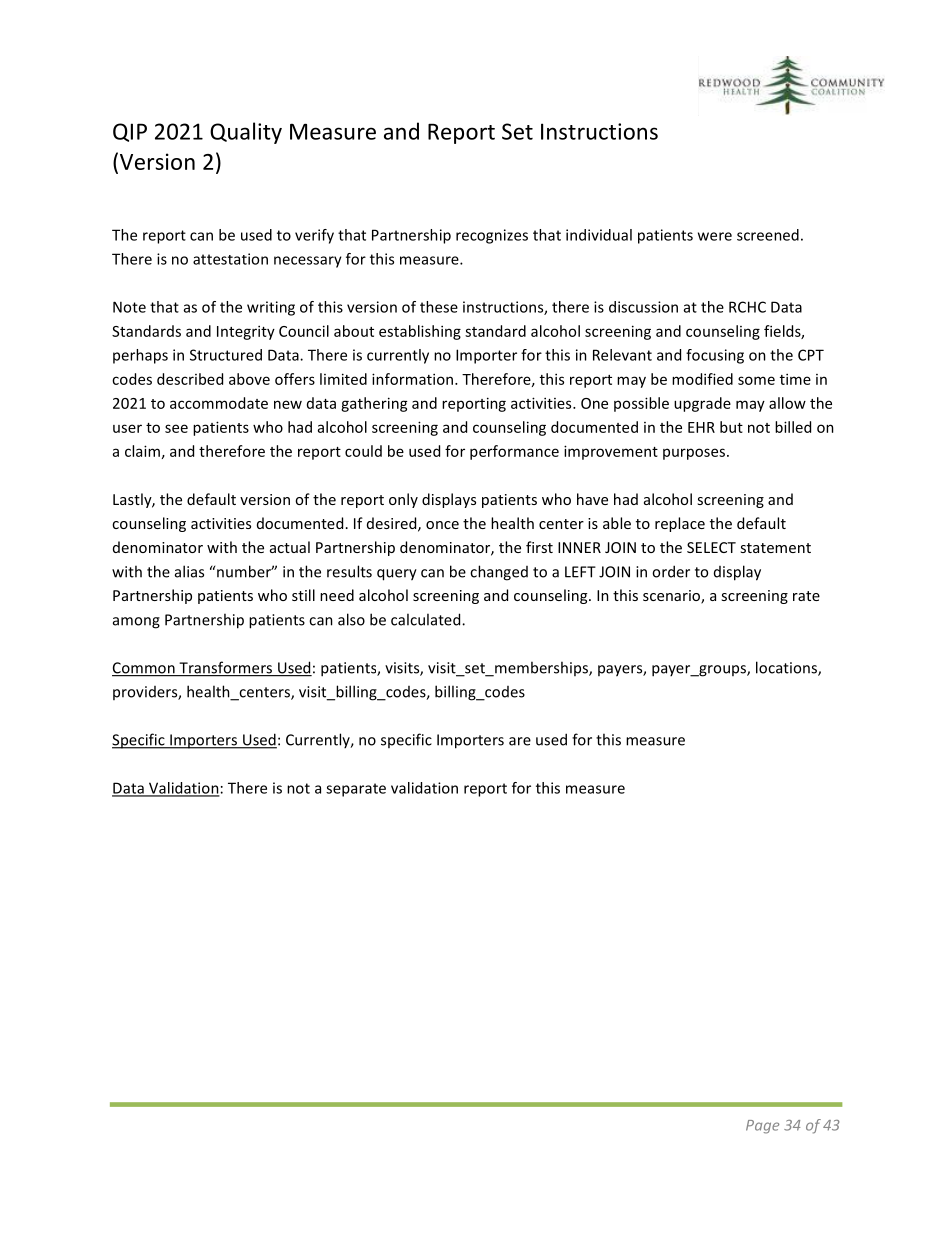  What do you see at coordinates (715, 236) in the screenshot?
I see `were` at bounding box center [715, 236].
